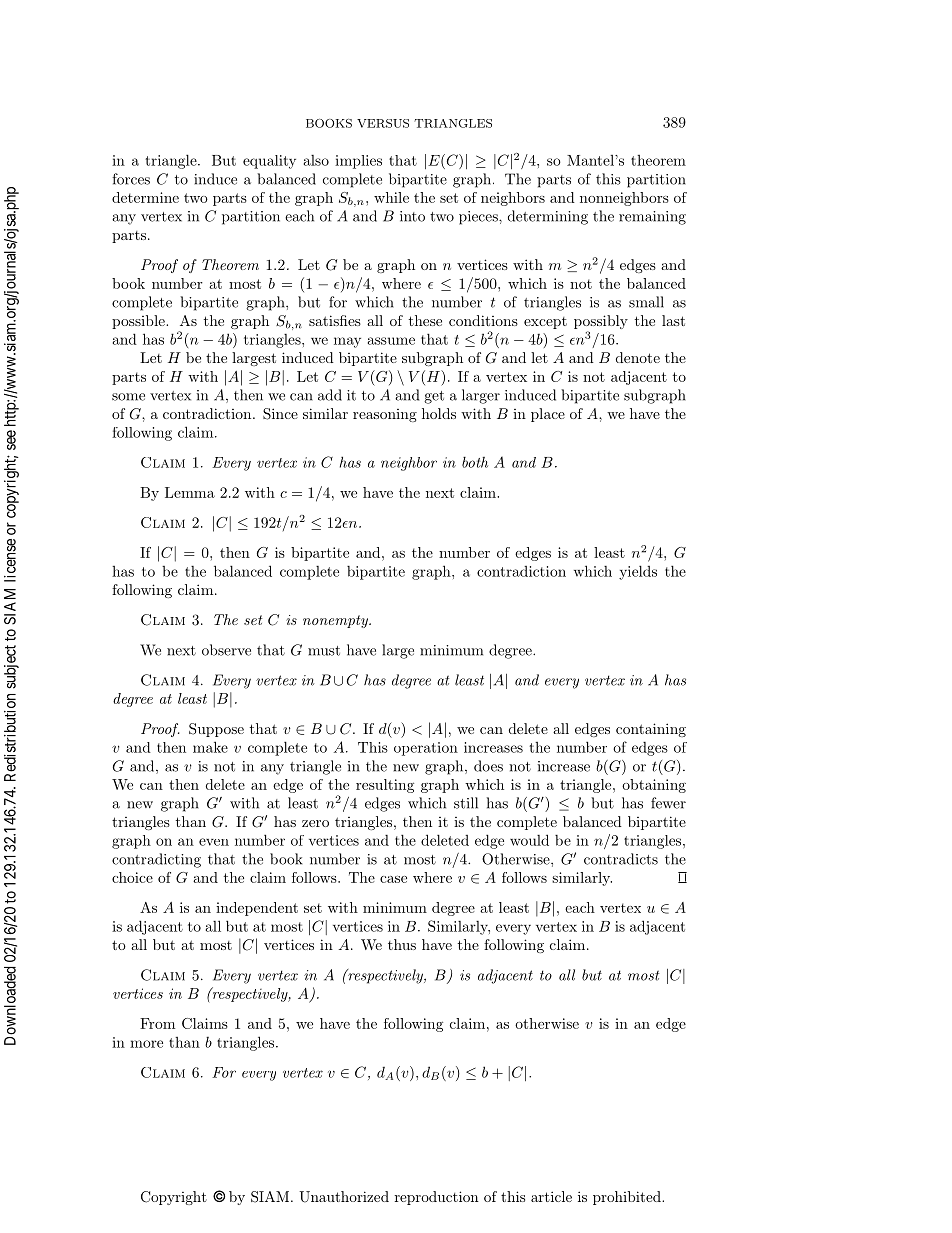 This page has height=1233, width=952. What do you see at coordinates (628, 1198) in the page?
I see `prohibited` at bounding box center [628, 1198].
